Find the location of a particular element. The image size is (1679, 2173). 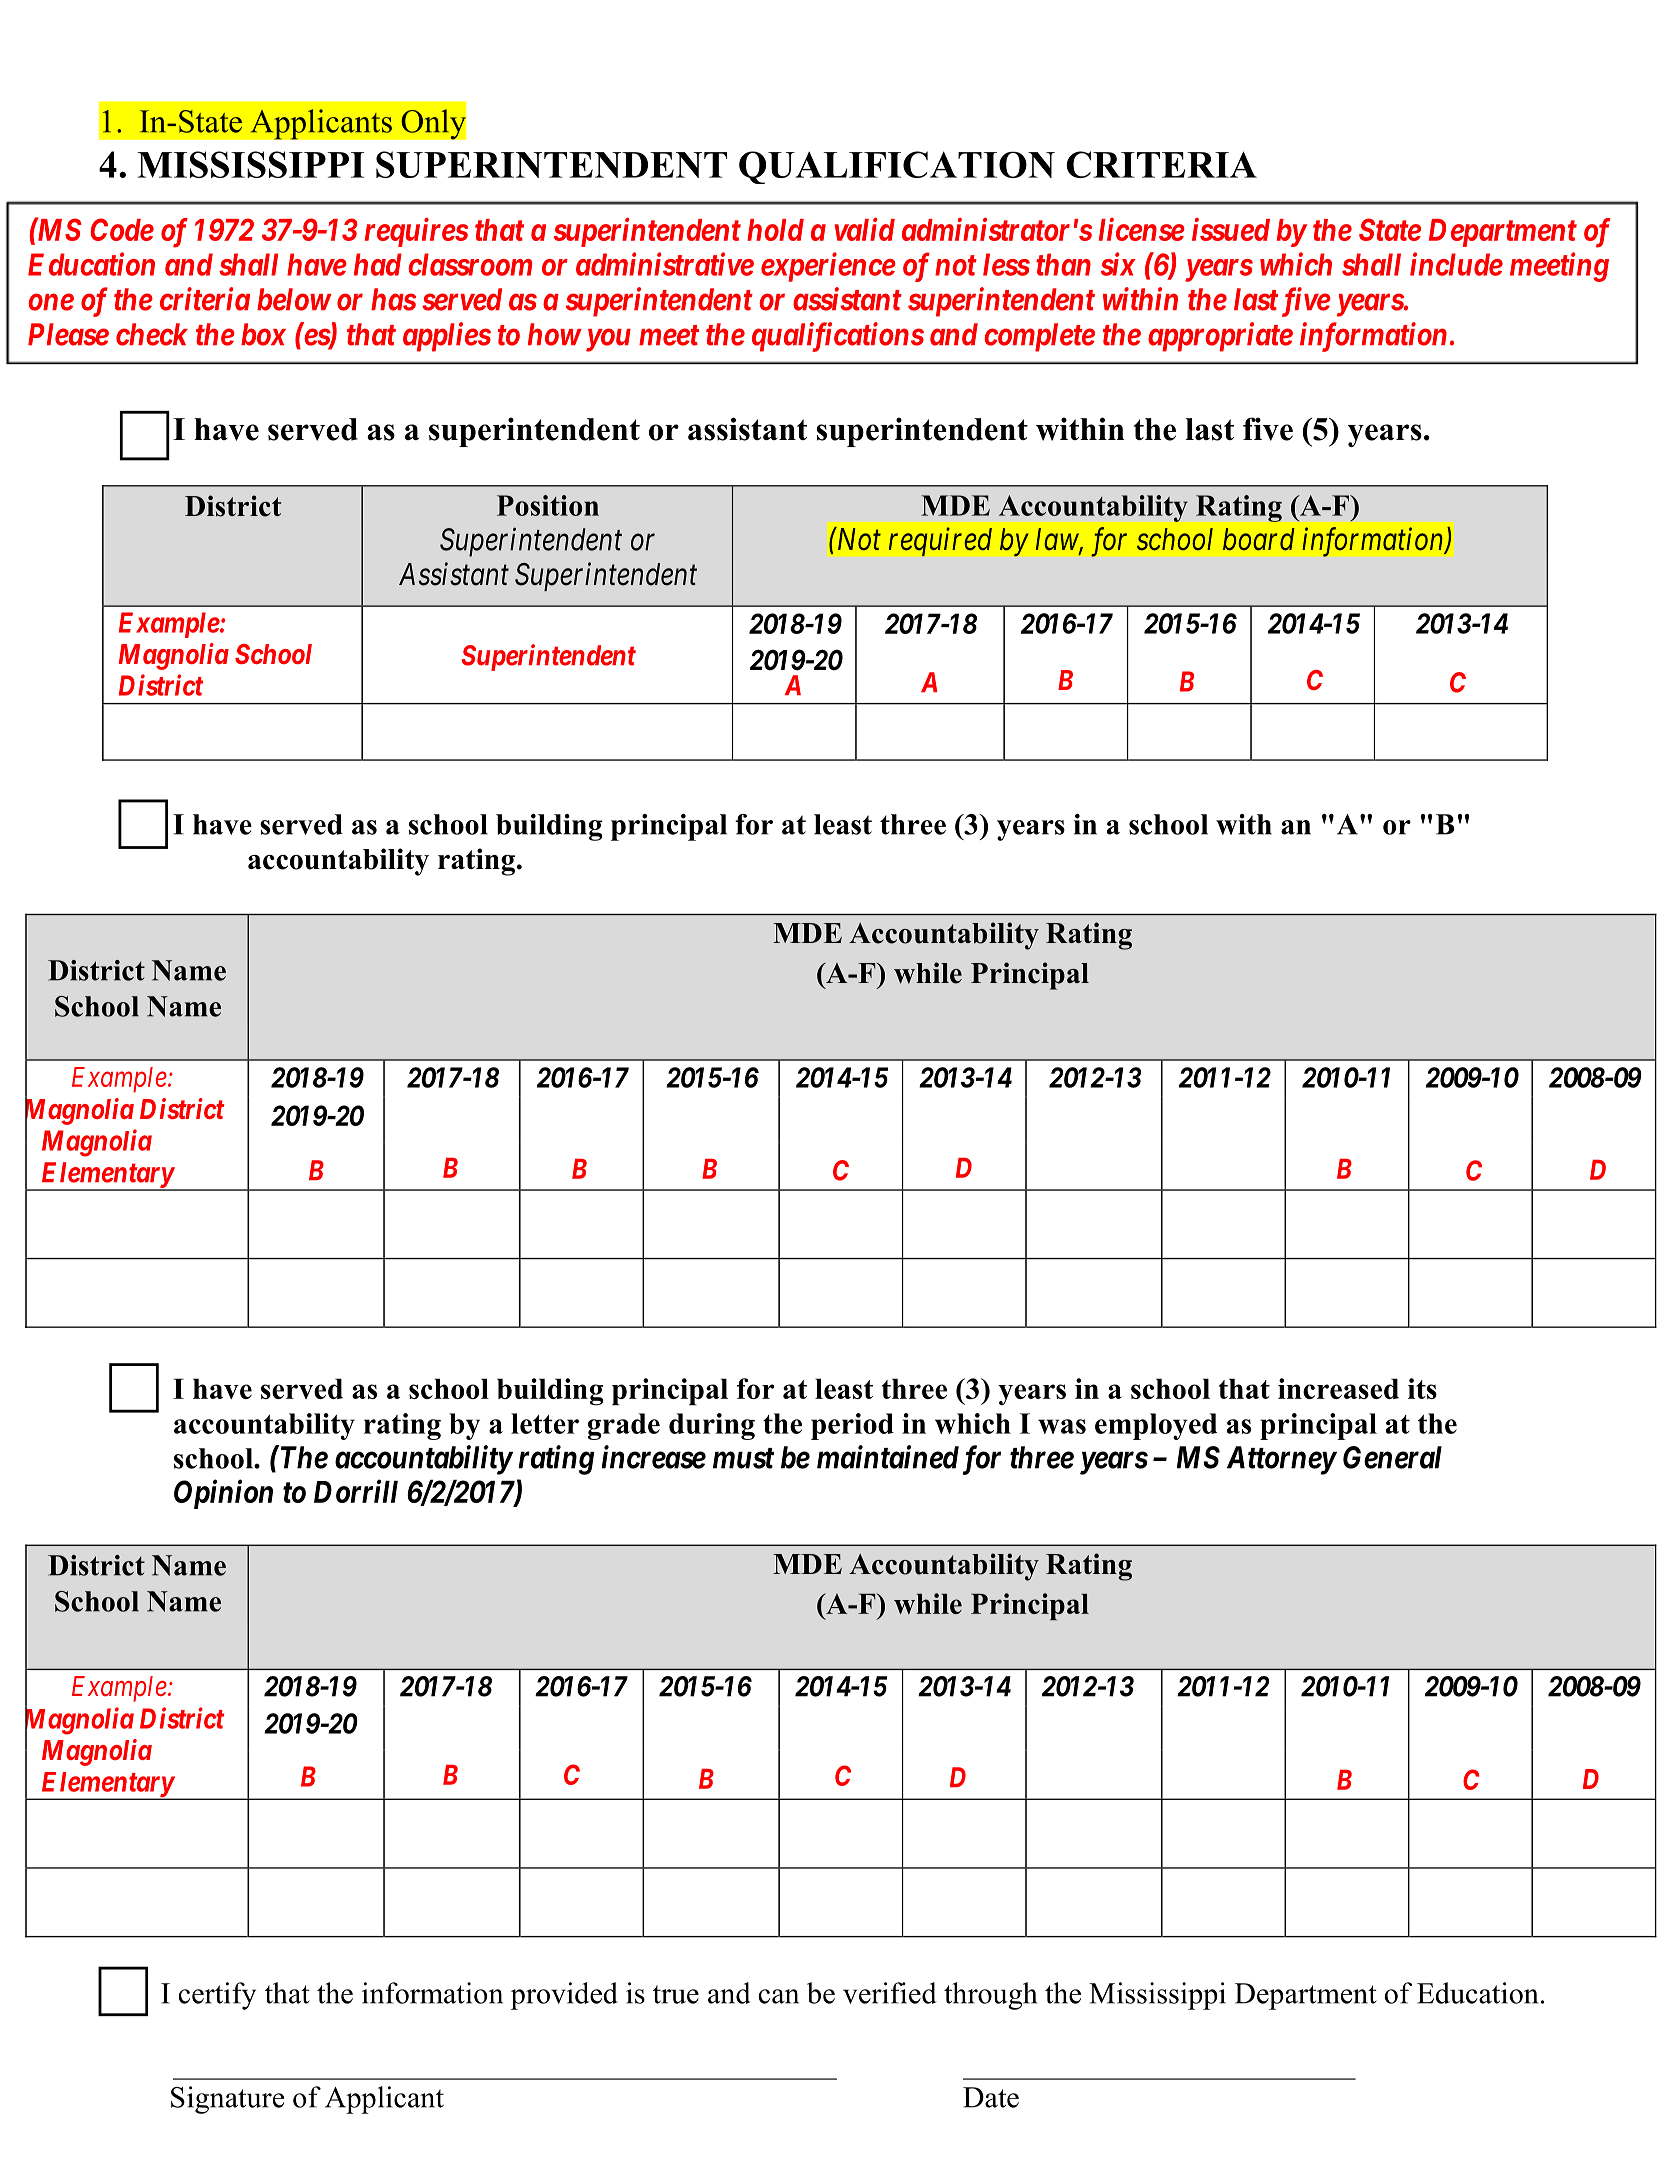

experience is located at coordinates (828, 267).
